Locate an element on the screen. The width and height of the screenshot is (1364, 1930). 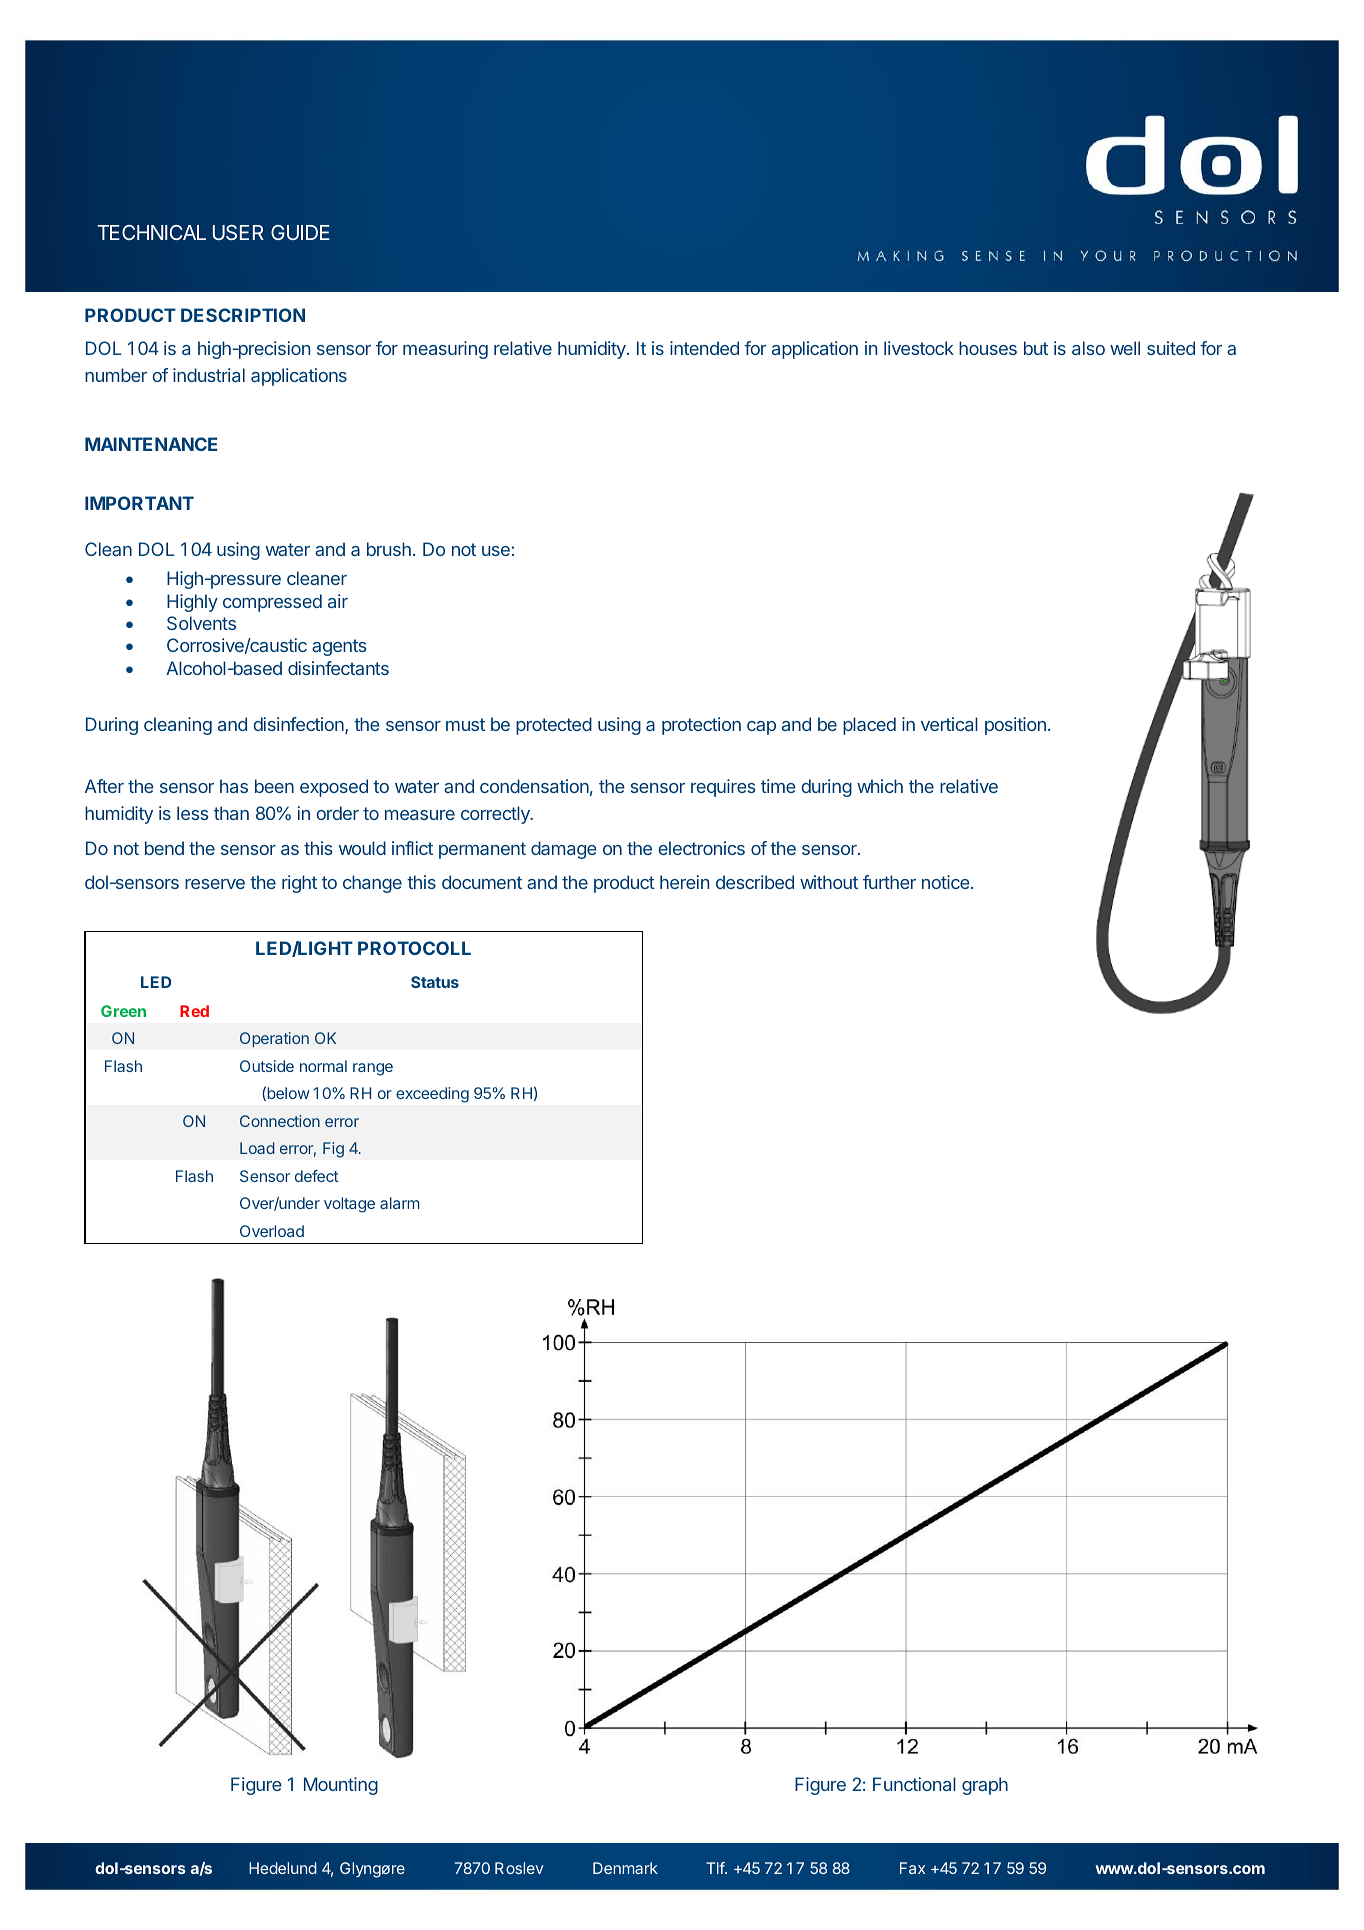
notice is located at coordinates (947, 882).
